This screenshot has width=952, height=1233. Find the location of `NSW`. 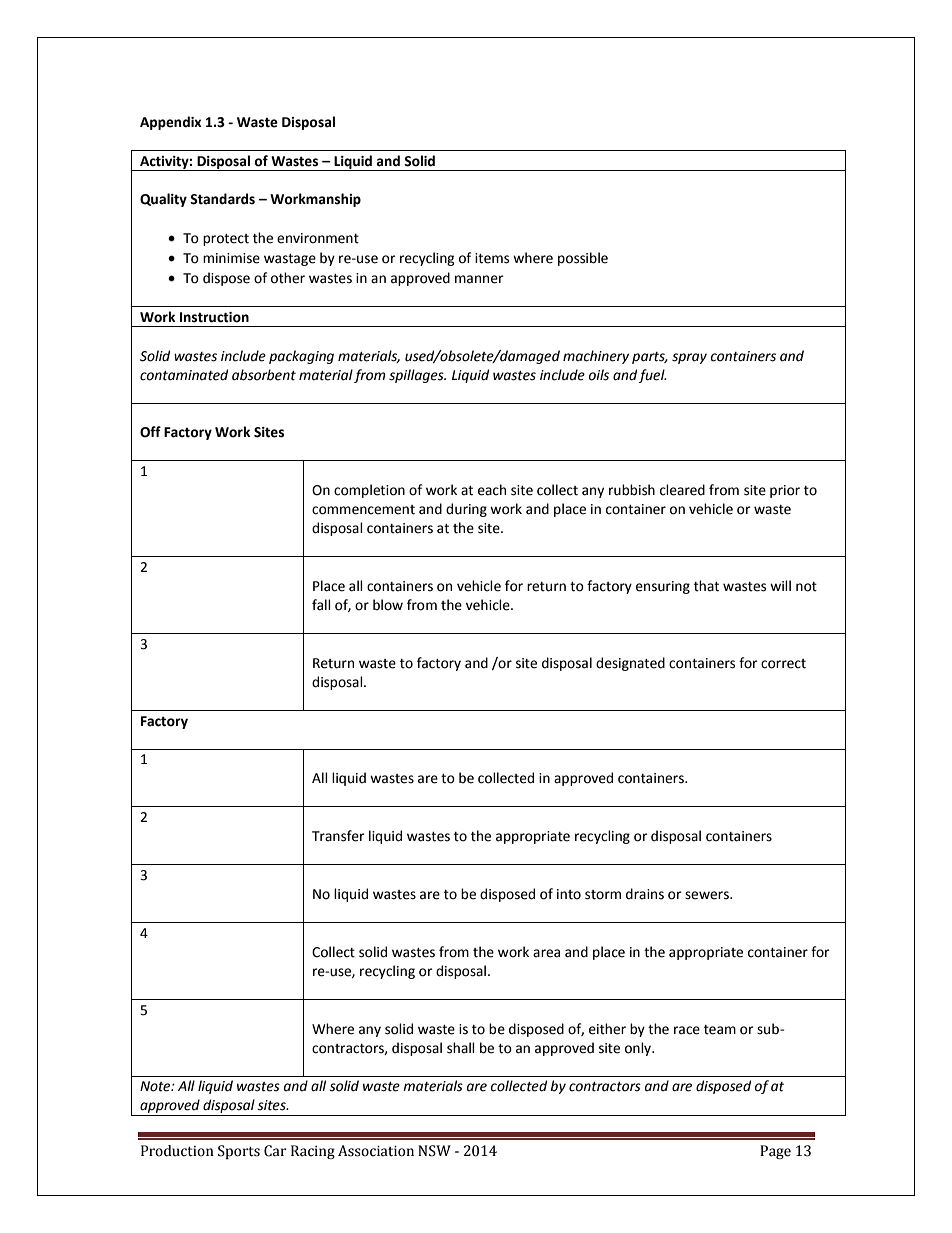

NSW is located at coordinates (434, 1151).
